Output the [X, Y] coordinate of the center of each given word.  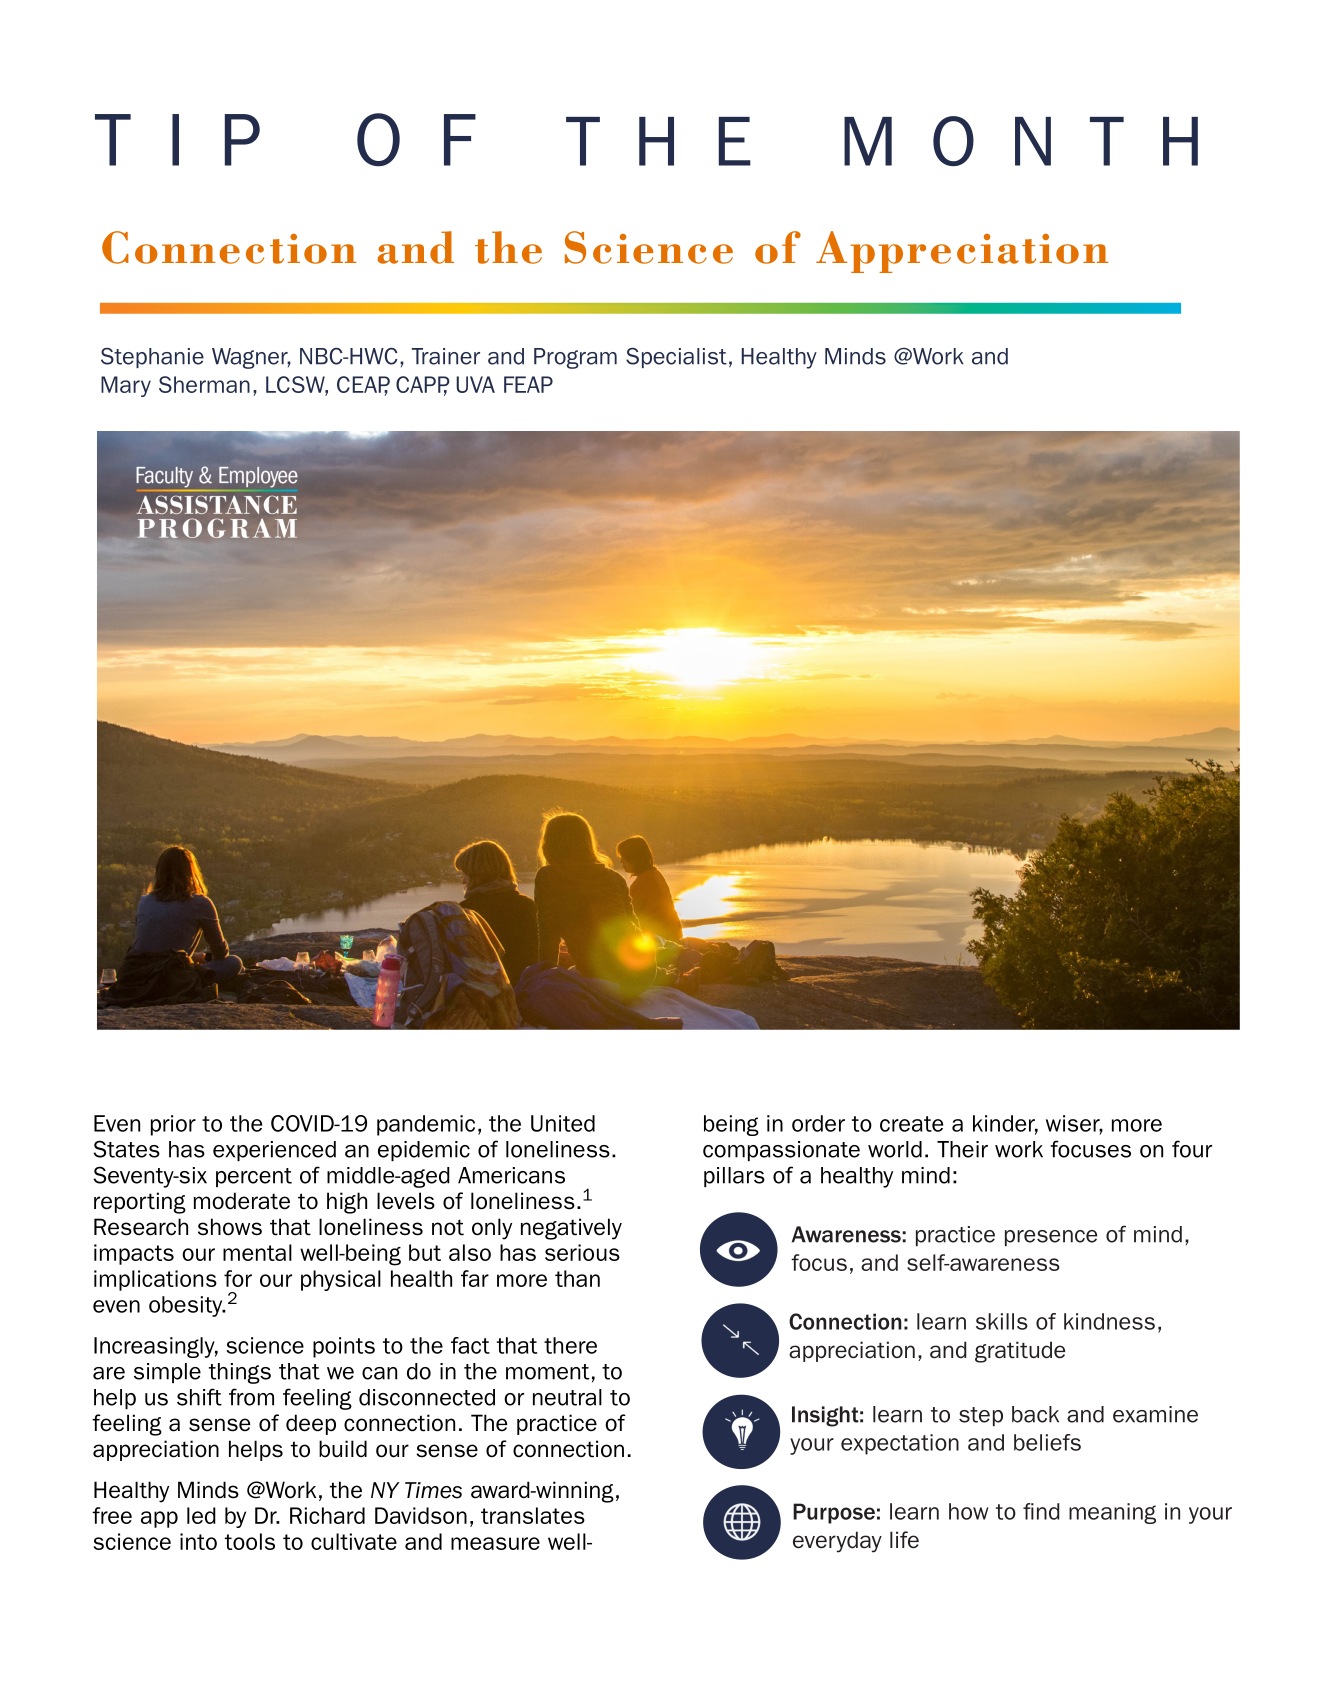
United [563, 1123]
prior [173, 1125]
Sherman [204, 384]
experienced [274, 1151]
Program [575, 358]
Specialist [676, 357]
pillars [734, 1177]
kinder [1005, 1124]
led [201, 1515]
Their [962, 1149]
